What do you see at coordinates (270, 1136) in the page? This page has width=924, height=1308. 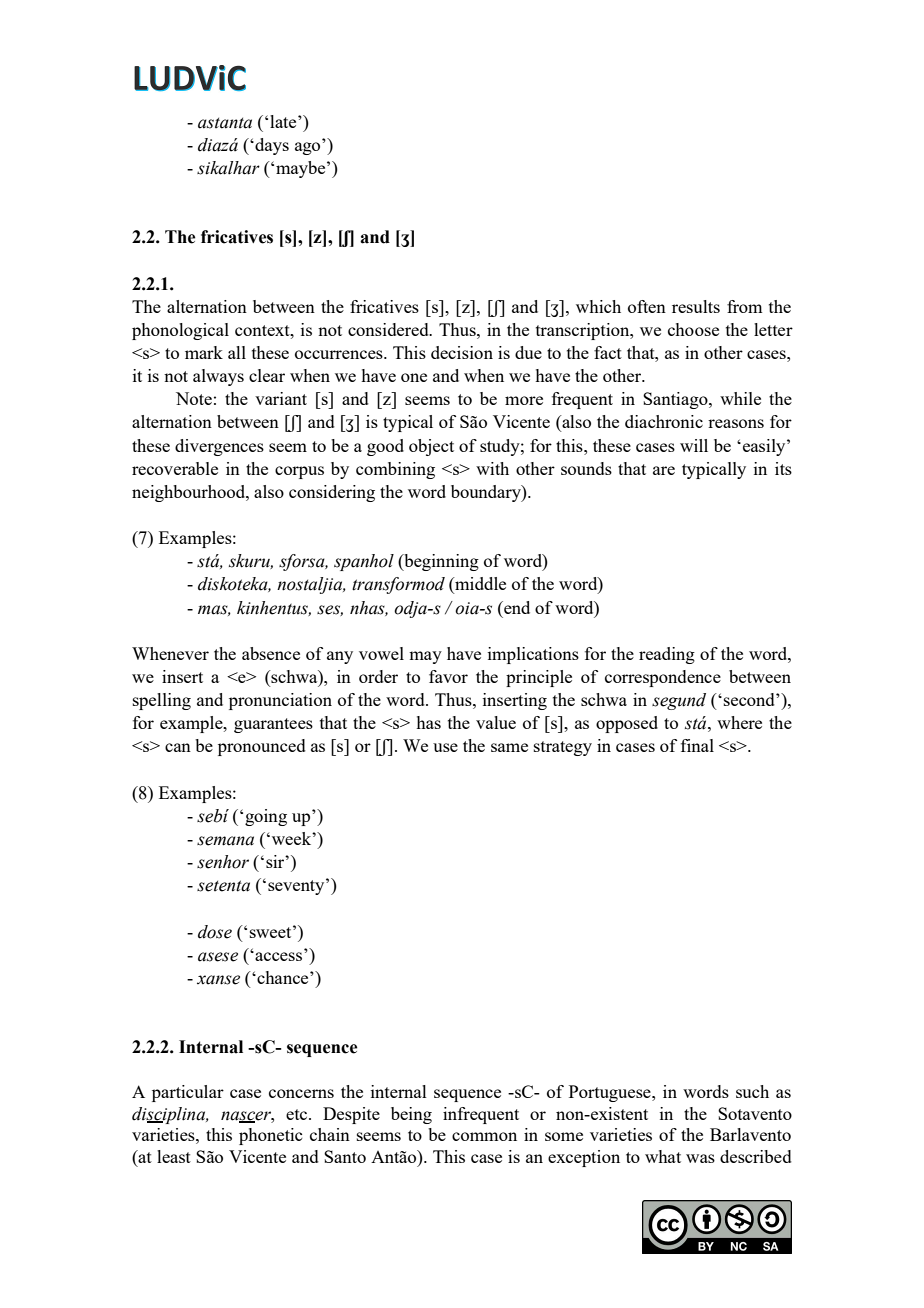 I see `phonetic` at bounding box center [270, 1136].
